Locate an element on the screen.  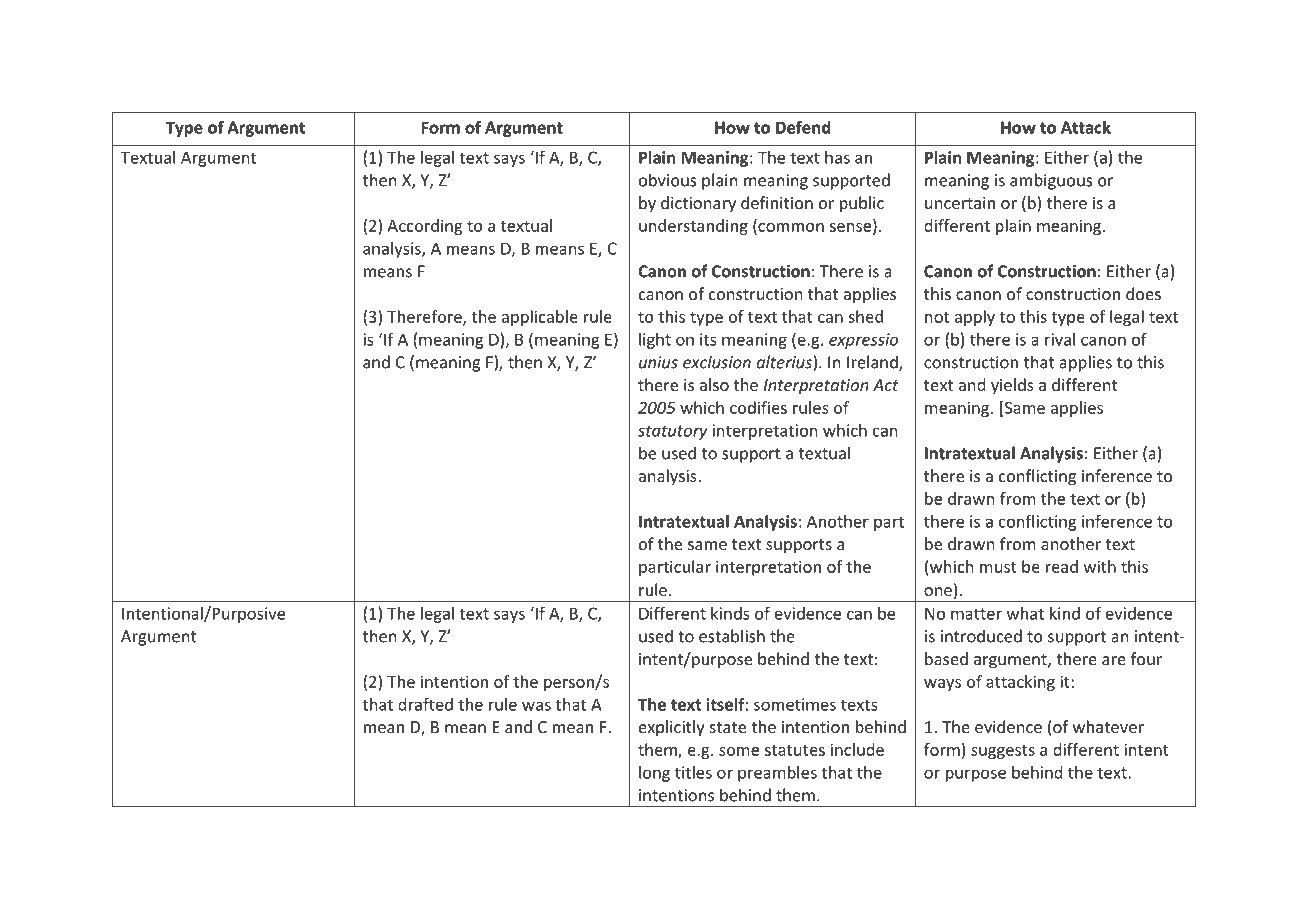
statutory is located at coordinates (673, 432).
